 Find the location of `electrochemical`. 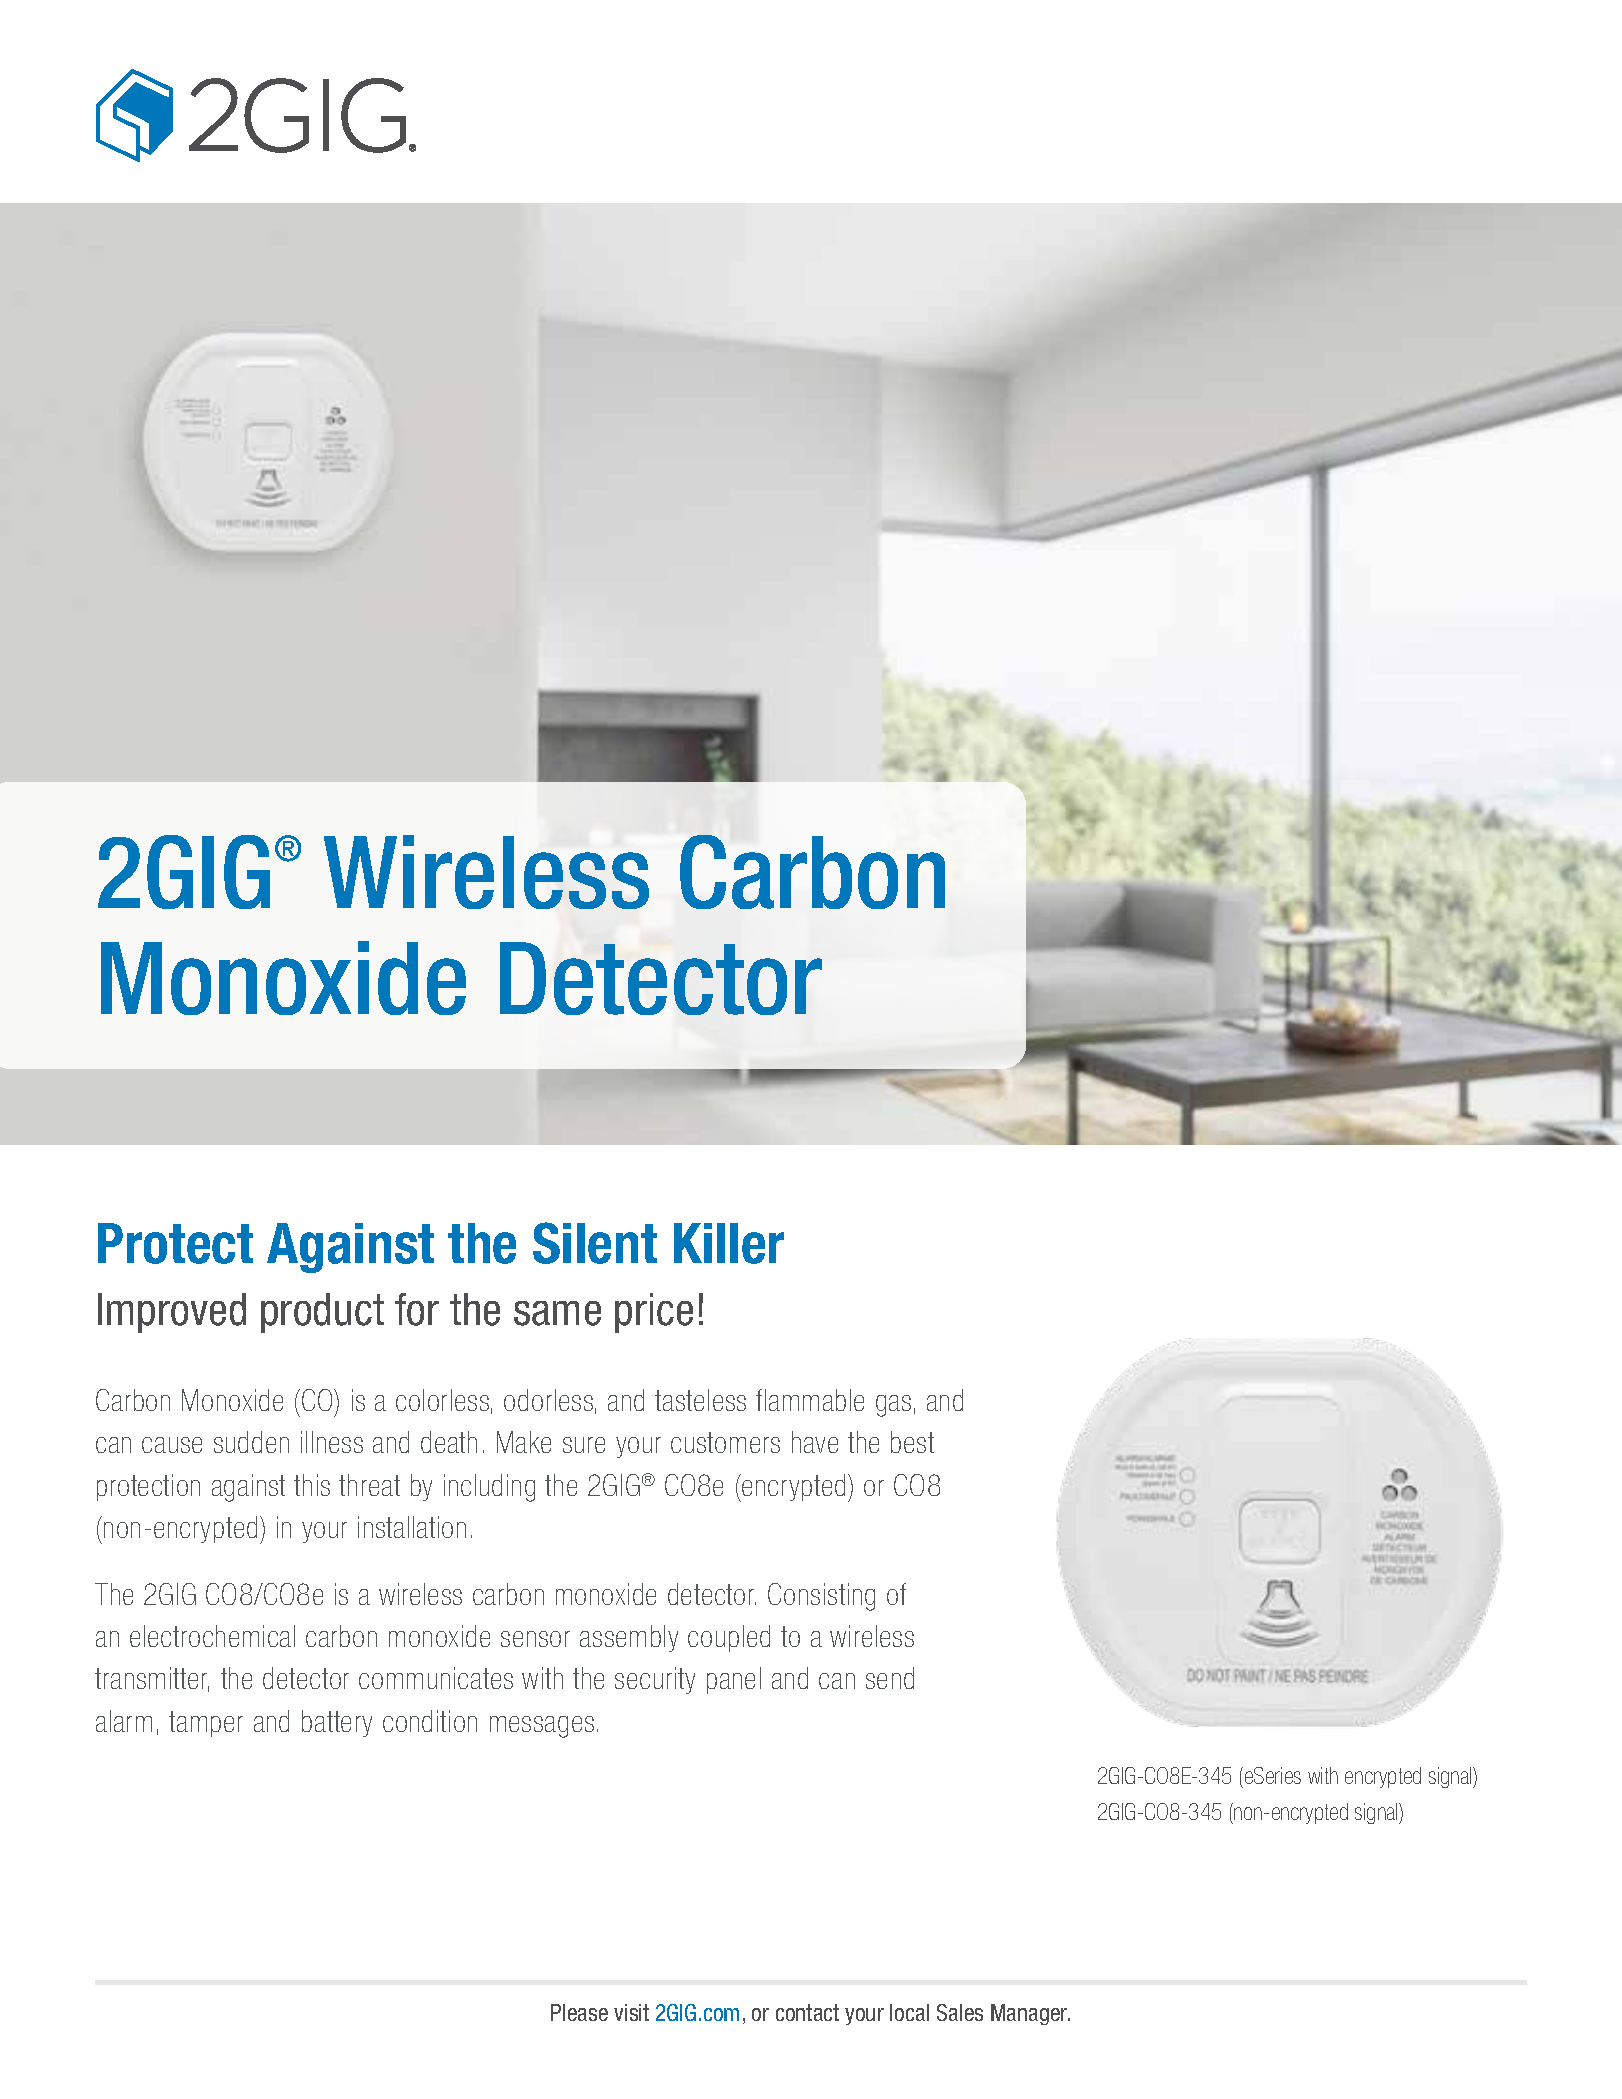

electrochemical is located at coordinates (212, 1636).
